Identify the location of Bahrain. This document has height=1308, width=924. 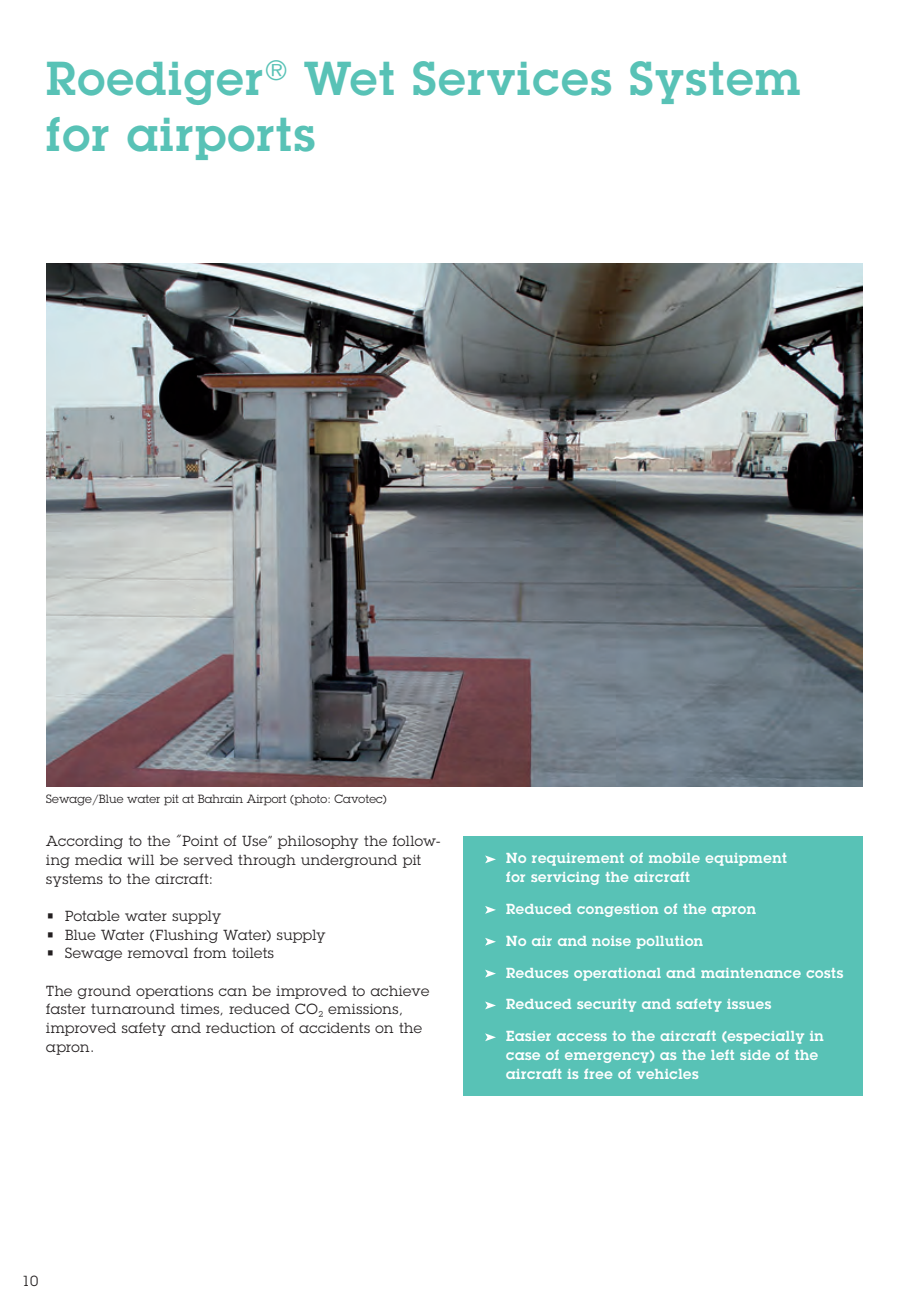
(220, 798).
